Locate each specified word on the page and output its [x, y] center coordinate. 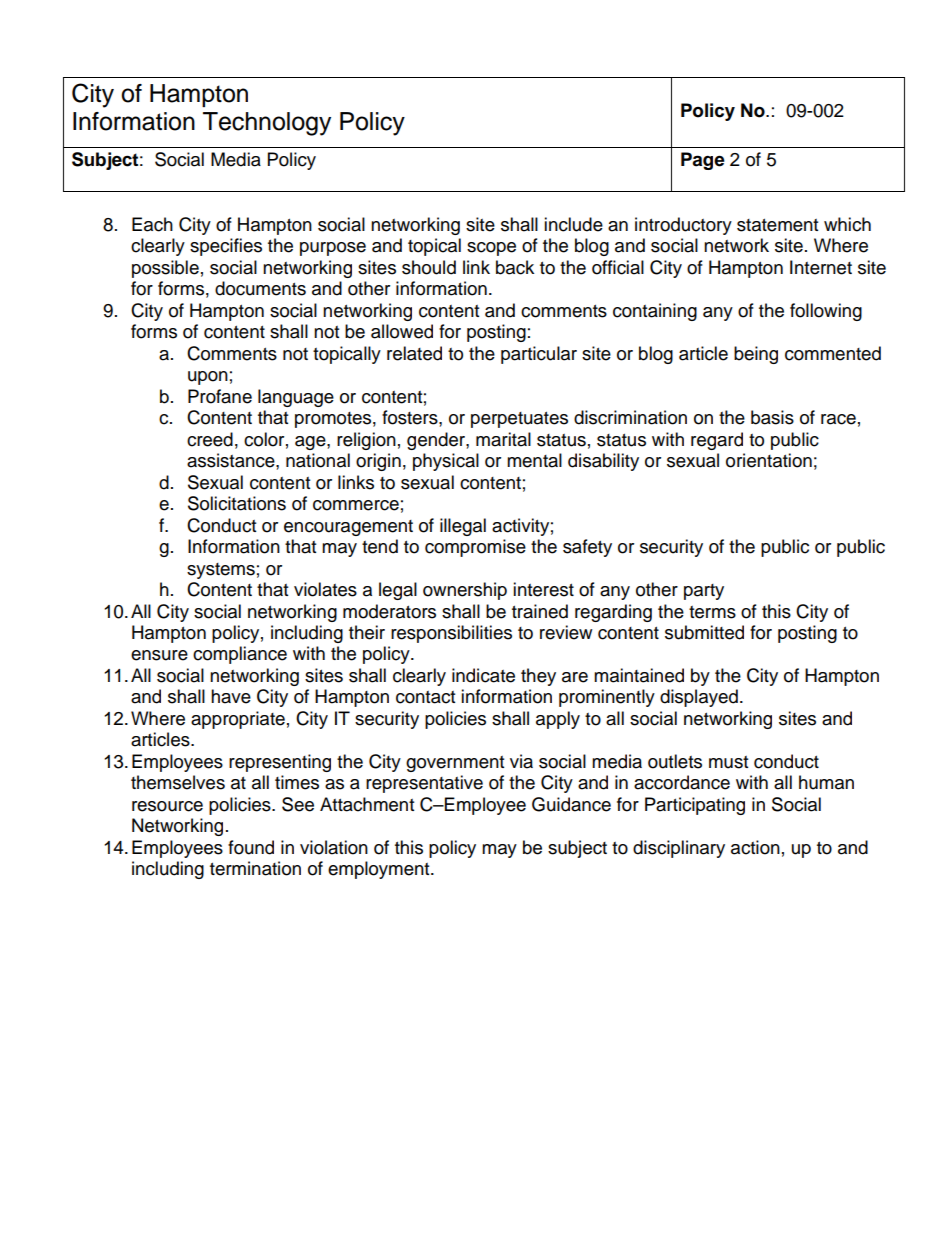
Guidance [571, 804]
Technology [267, 124]
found [251, 847]
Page [703, 161]
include [573, 224]
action [755, 847]
